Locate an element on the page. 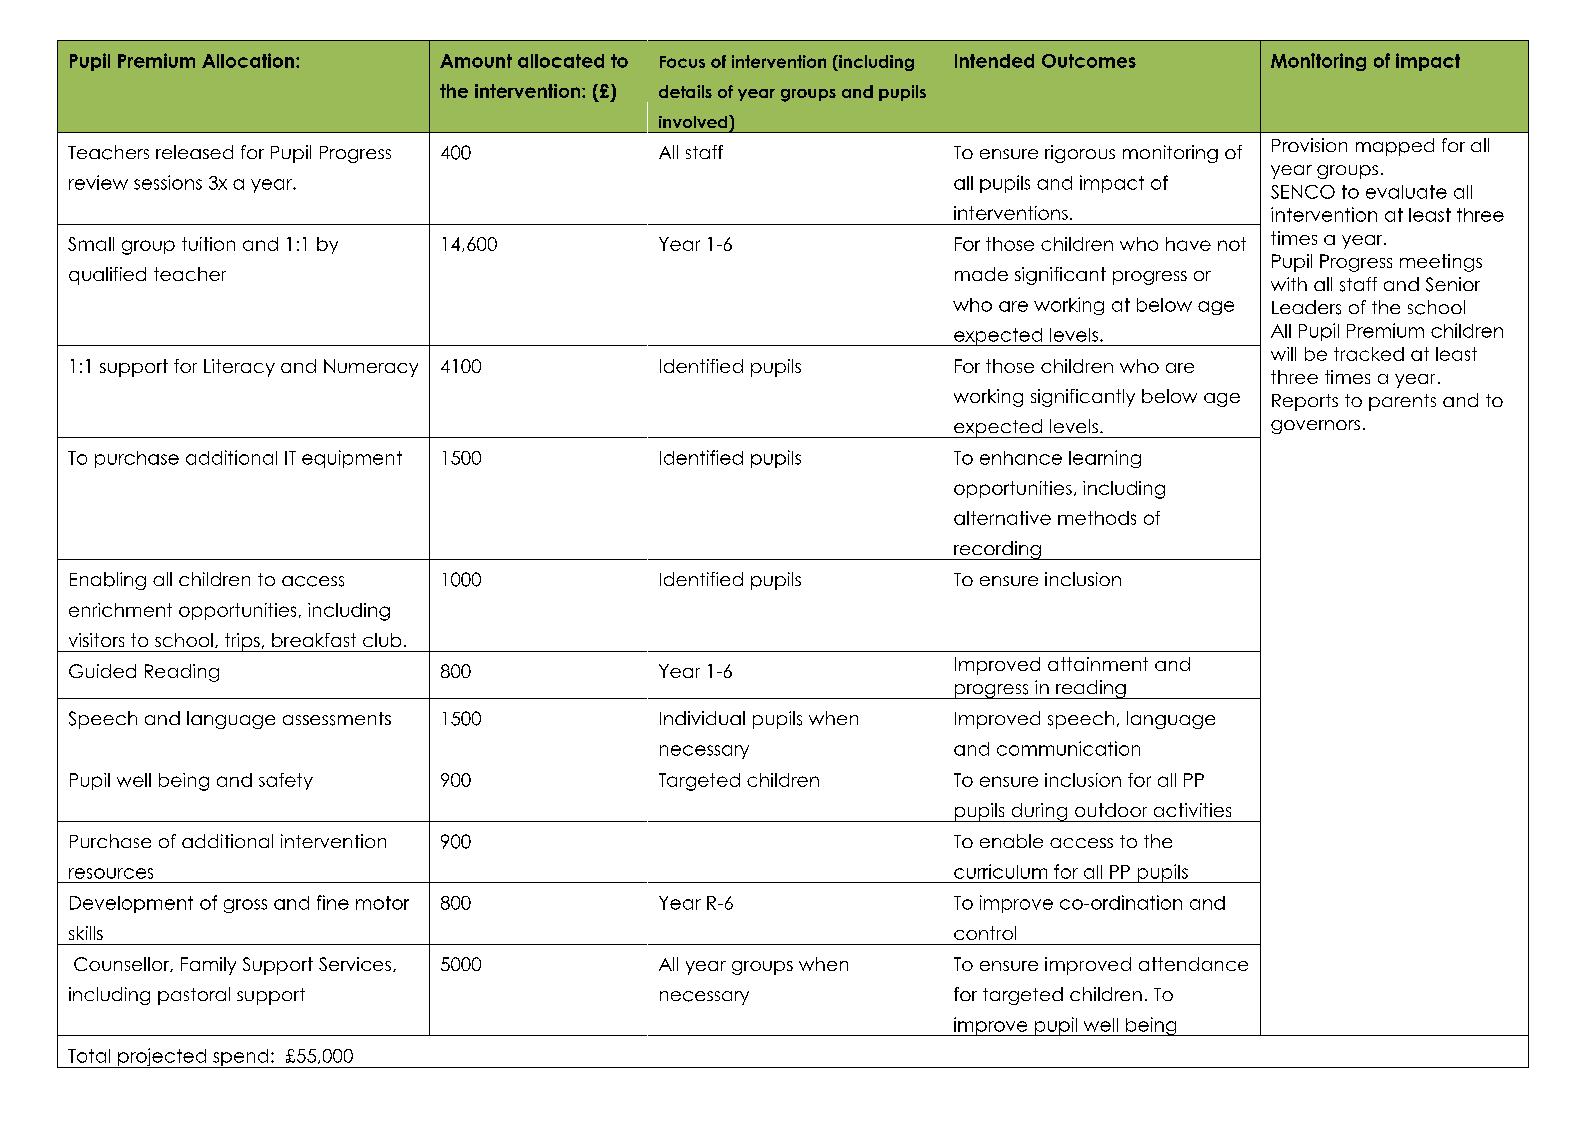 This page has height=1125, width=1591. attendance is located at coordinates (1193, 964).
